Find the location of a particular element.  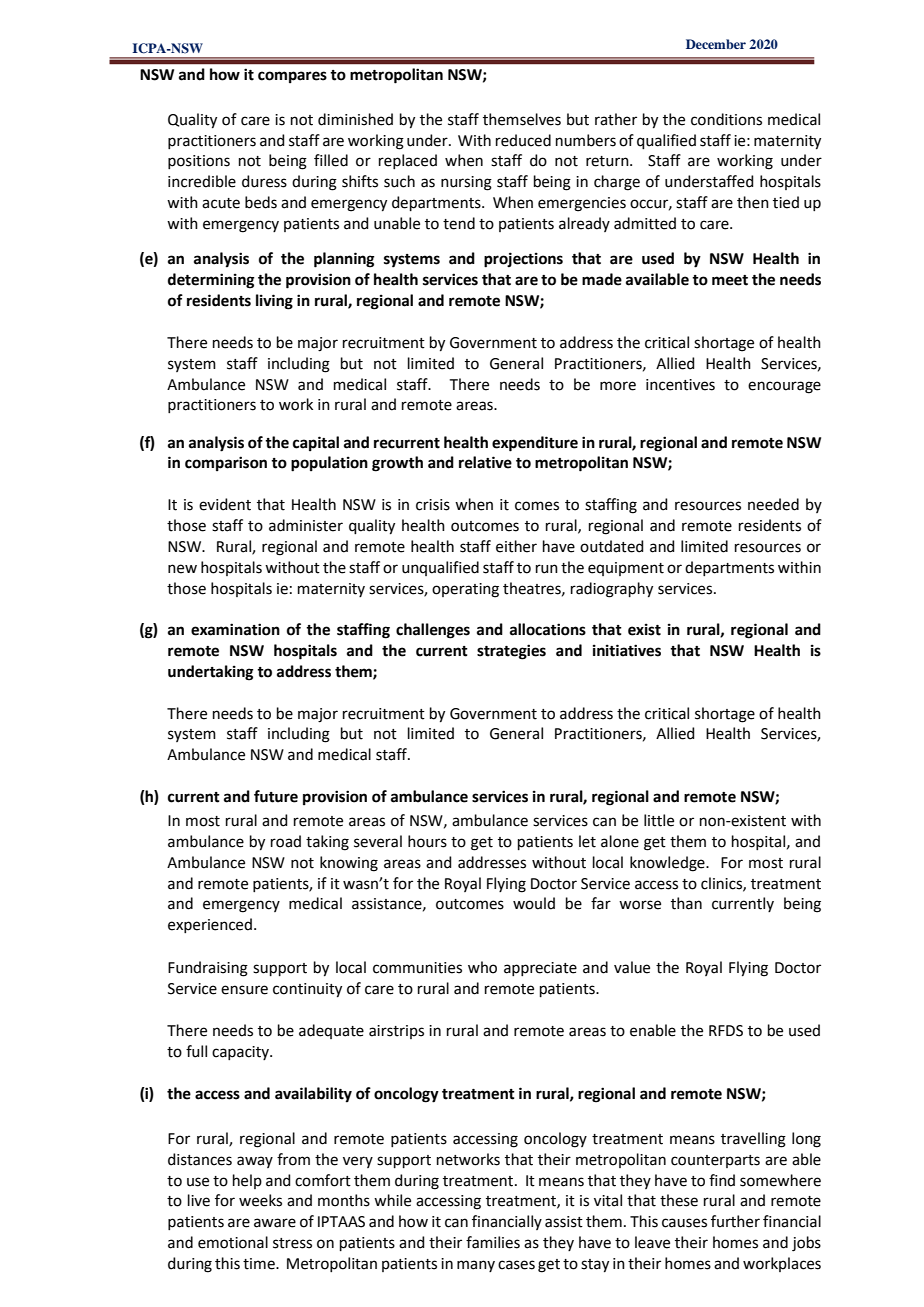

examination is located at coordinates (235, 629).
